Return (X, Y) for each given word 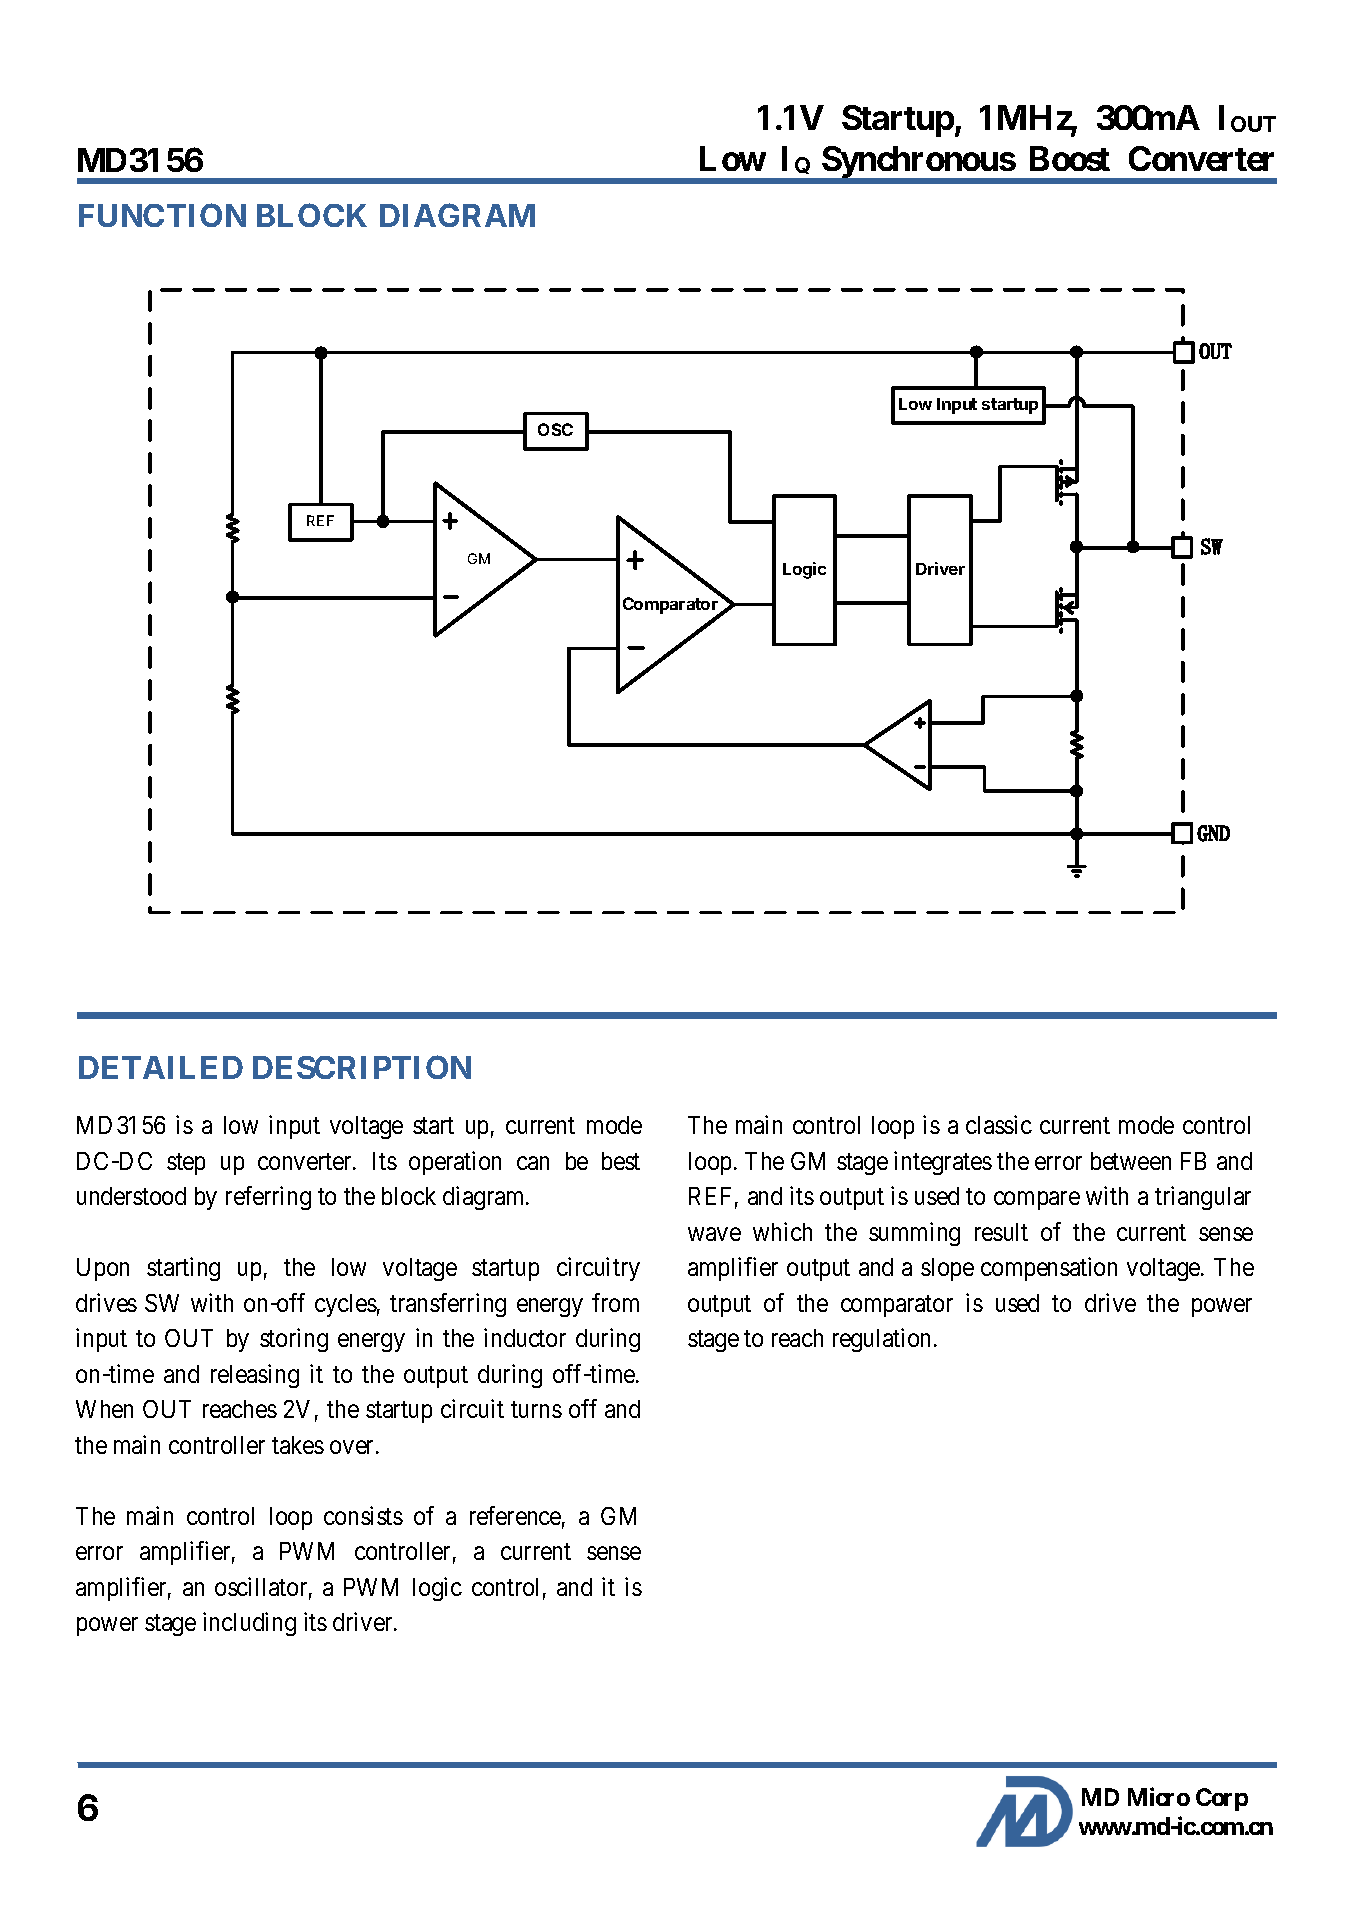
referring (268, 1198)
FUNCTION (162, 215)
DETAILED (161, 1067)
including (249, 1624)
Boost (1070, 158)
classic (999, 1124)
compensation (1049, 1269)
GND (1213, 833)
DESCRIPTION (362, 1067)
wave (714, 1234)
